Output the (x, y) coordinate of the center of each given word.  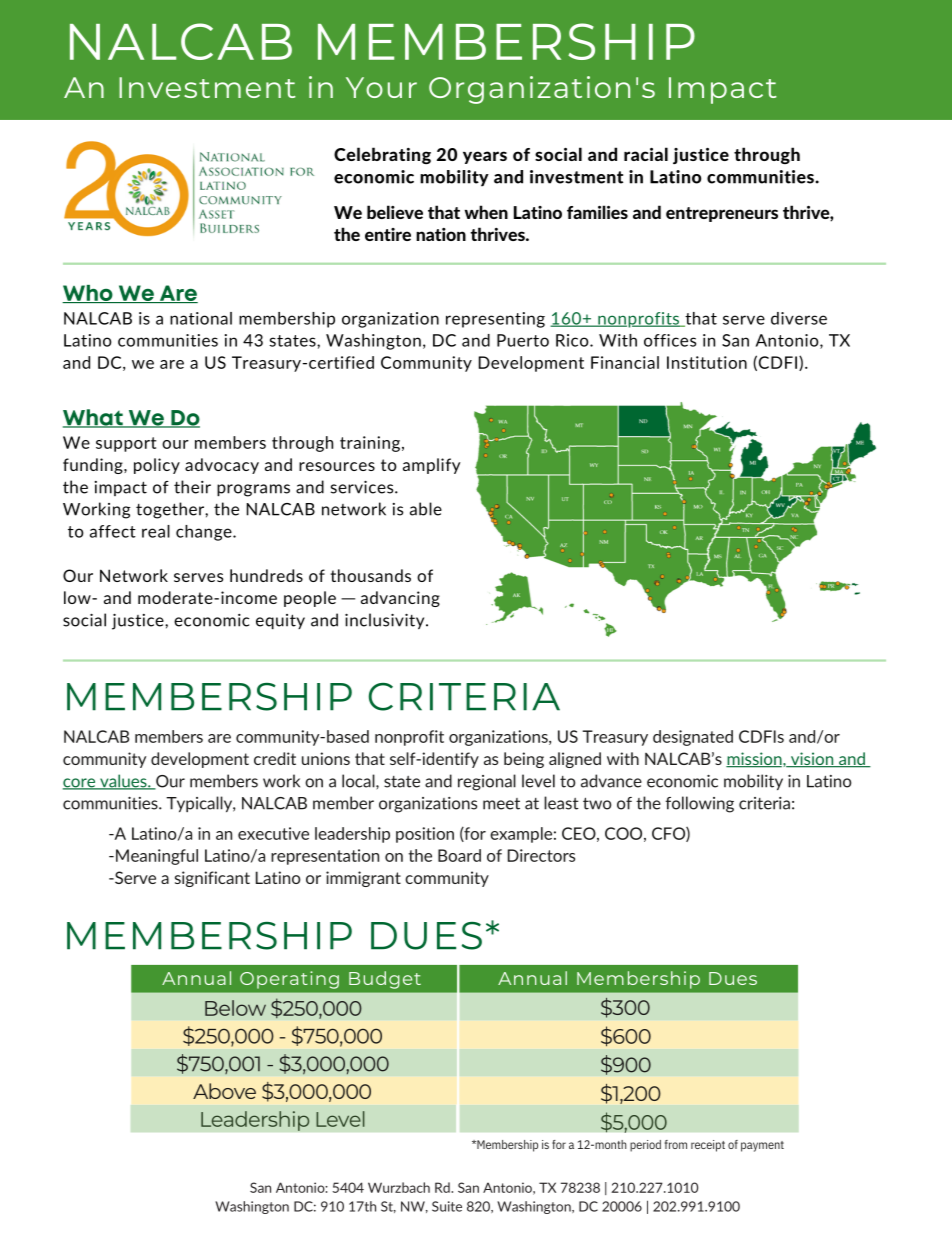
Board (459, 855)
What (94, 418)
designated (693, 738)
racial (646, 154)
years (485, 157)
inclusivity (386, 621)
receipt (708, 1146)
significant (212, 879)
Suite (447, 1206)
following (699, 804)
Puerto (523, 340)
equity (280, 621)
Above (224, 1091)
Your (381, 87)
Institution (707, 362)
